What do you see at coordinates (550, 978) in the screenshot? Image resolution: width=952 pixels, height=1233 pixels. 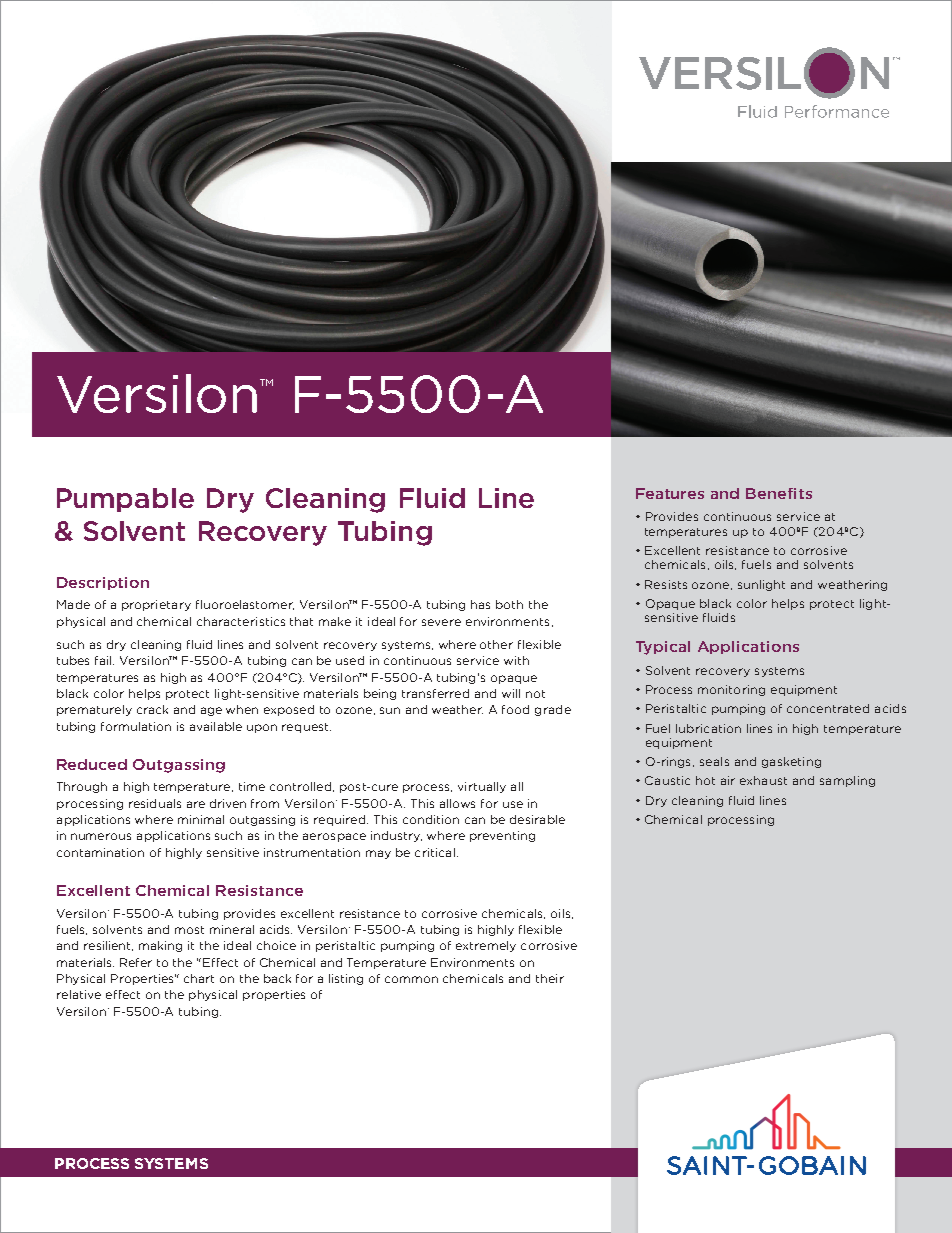 I see `their` at bounding box center [550, 978].
